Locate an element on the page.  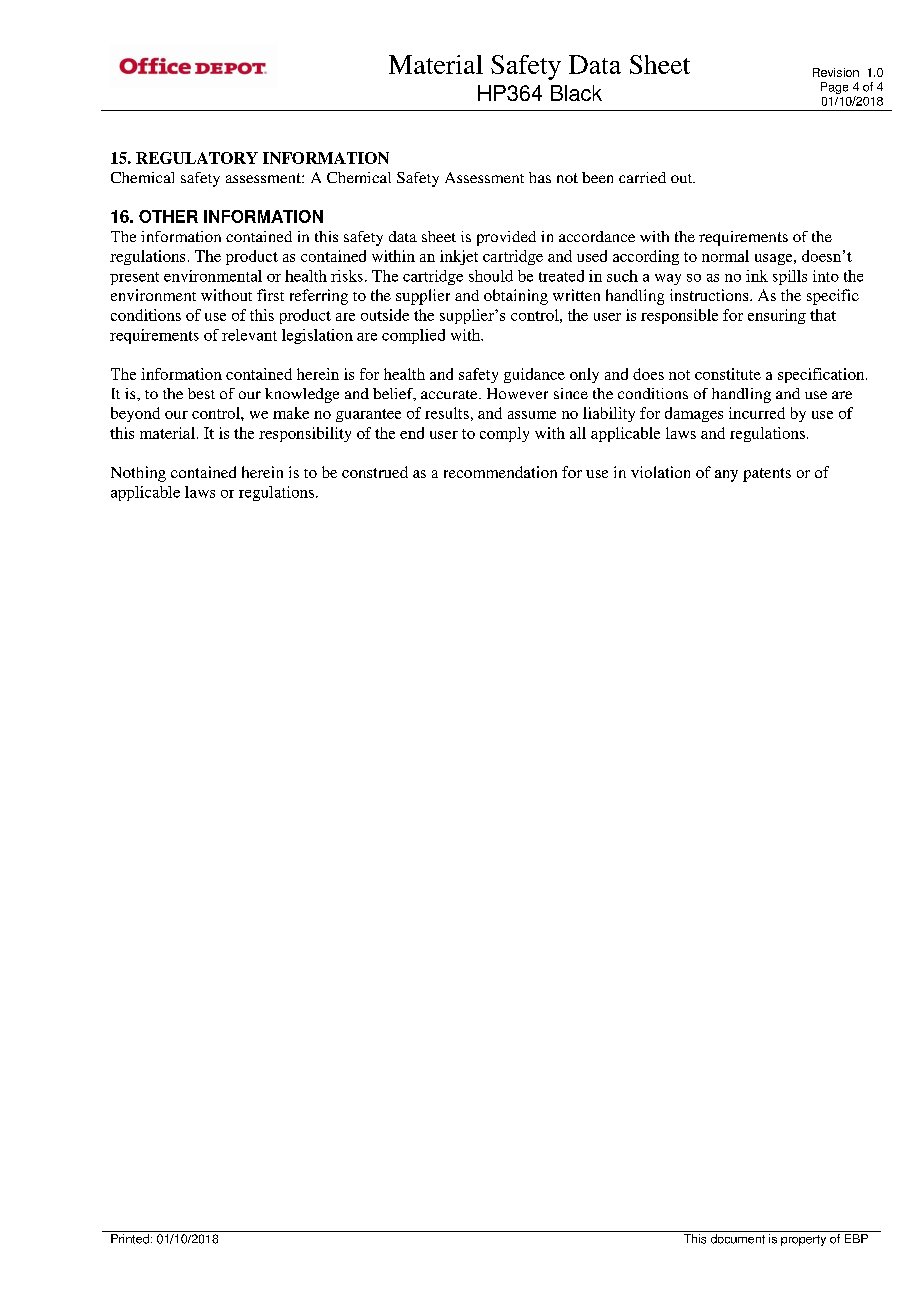
recommendation is located at coordinates (500, 472).
